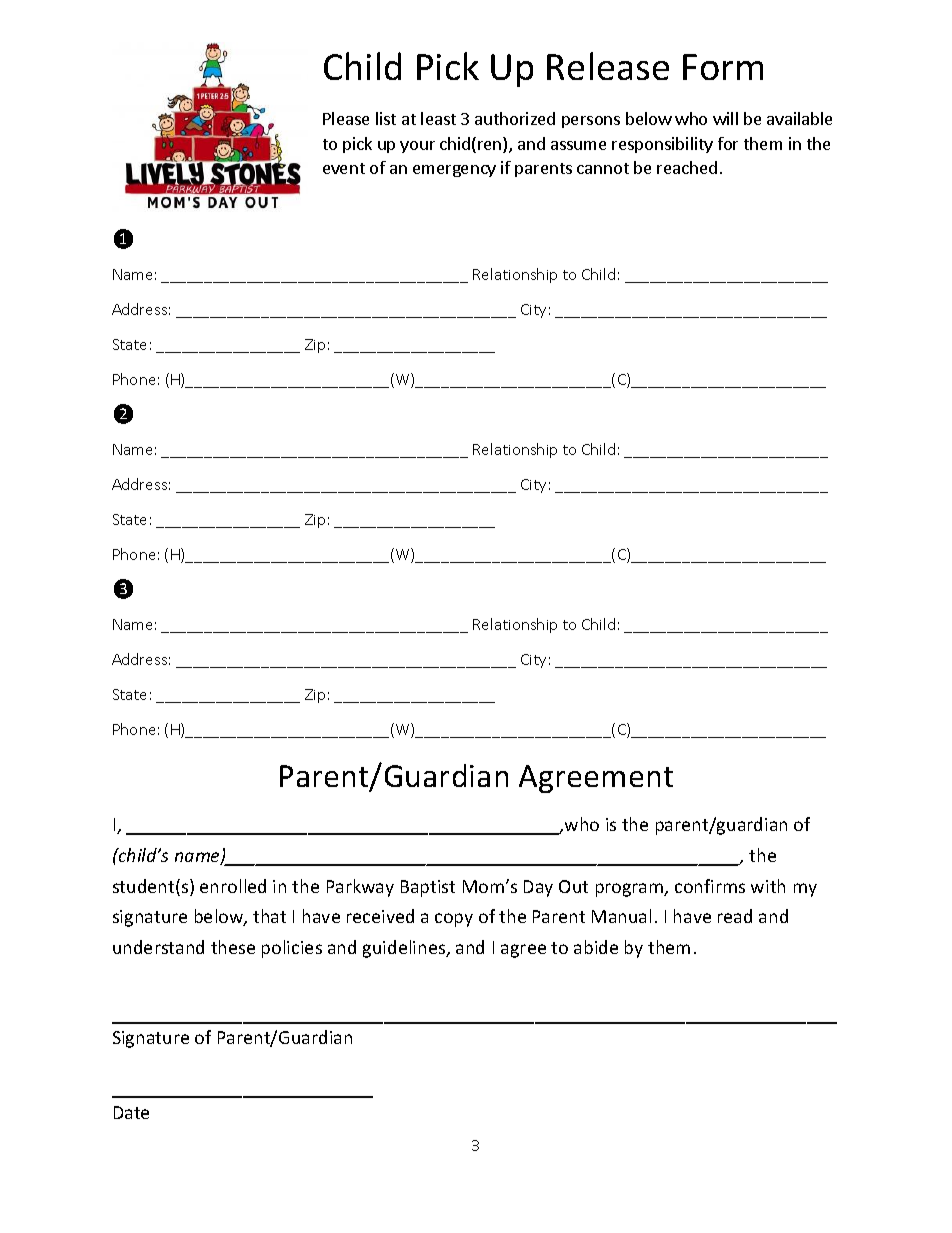  What do you see at coordinates (344, 168) in the screenshot?
I see `event` at bounding box center [344, 168].
